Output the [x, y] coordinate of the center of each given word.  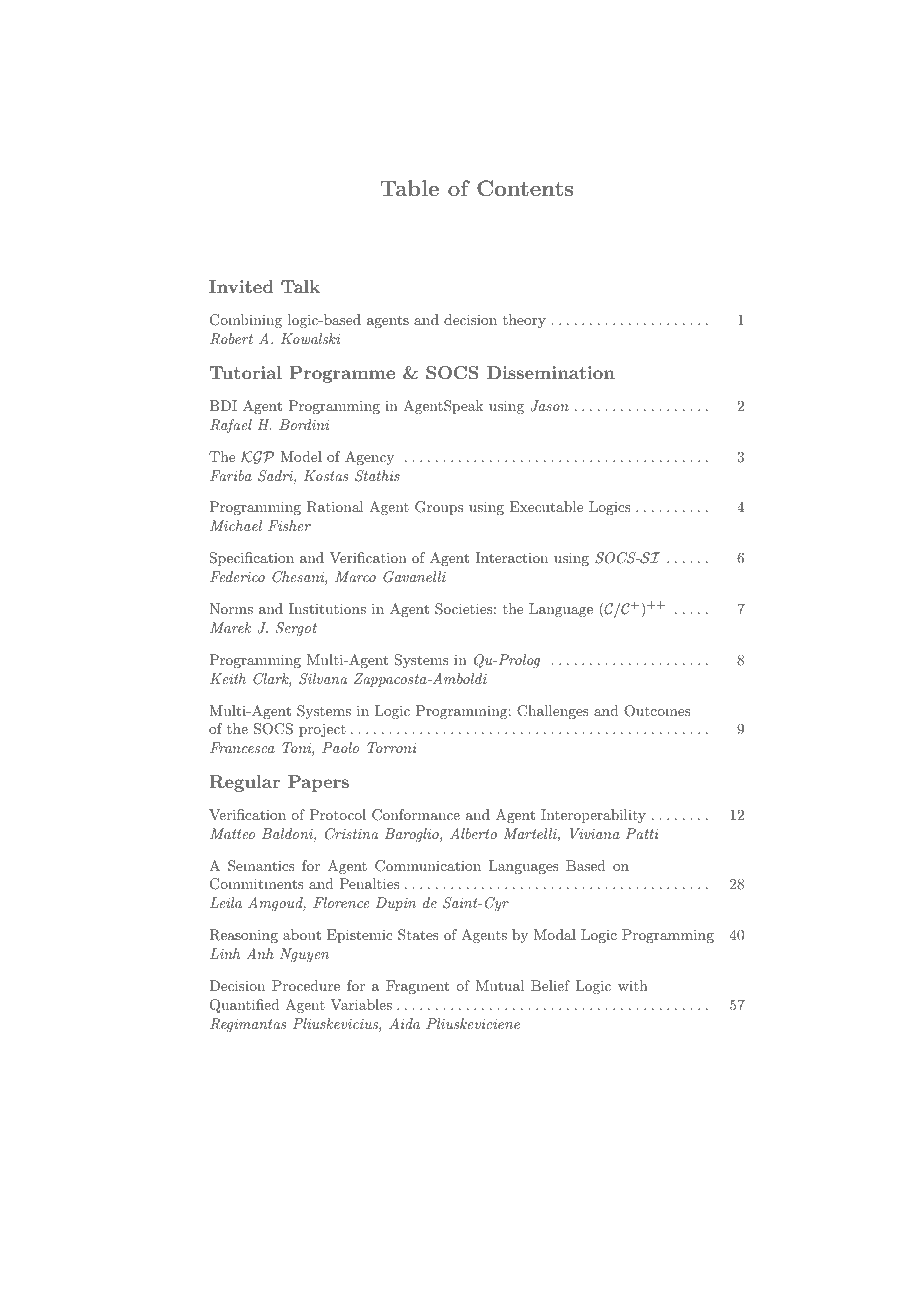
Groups [439, 508]
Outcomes [657, 711]
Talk [300, 286]
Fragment [417, 987]
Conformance [416, 815]
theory [524, 321]
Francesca [242, 747]
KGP [257, 457]
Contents [525, 188]
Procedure [306, 985]
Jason [549, 406]
